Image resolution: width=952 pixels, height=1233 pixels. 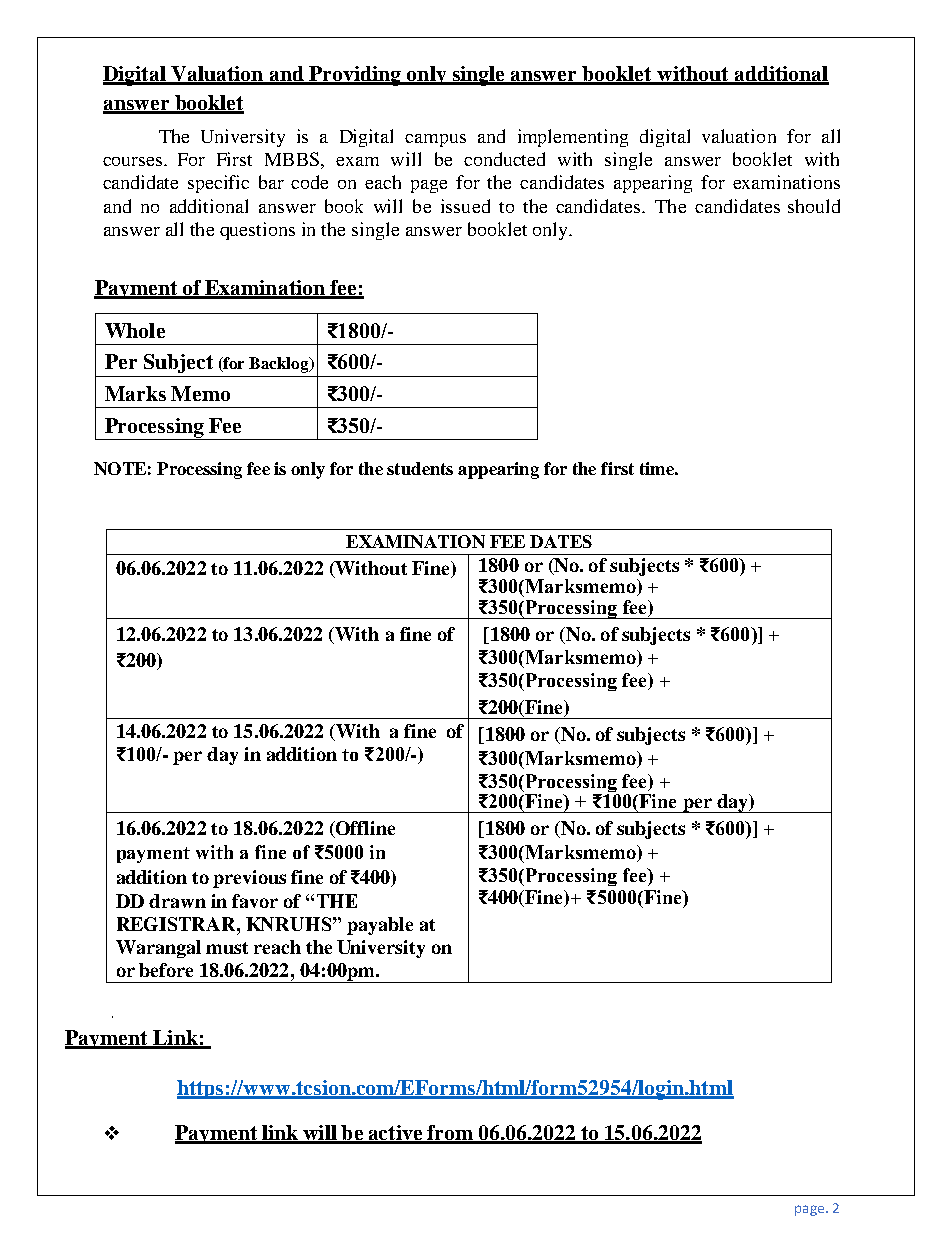 What do you see at coordinates (573, 138) in the screenshot?
I see `implementing` at bounding box center [573, 138].
